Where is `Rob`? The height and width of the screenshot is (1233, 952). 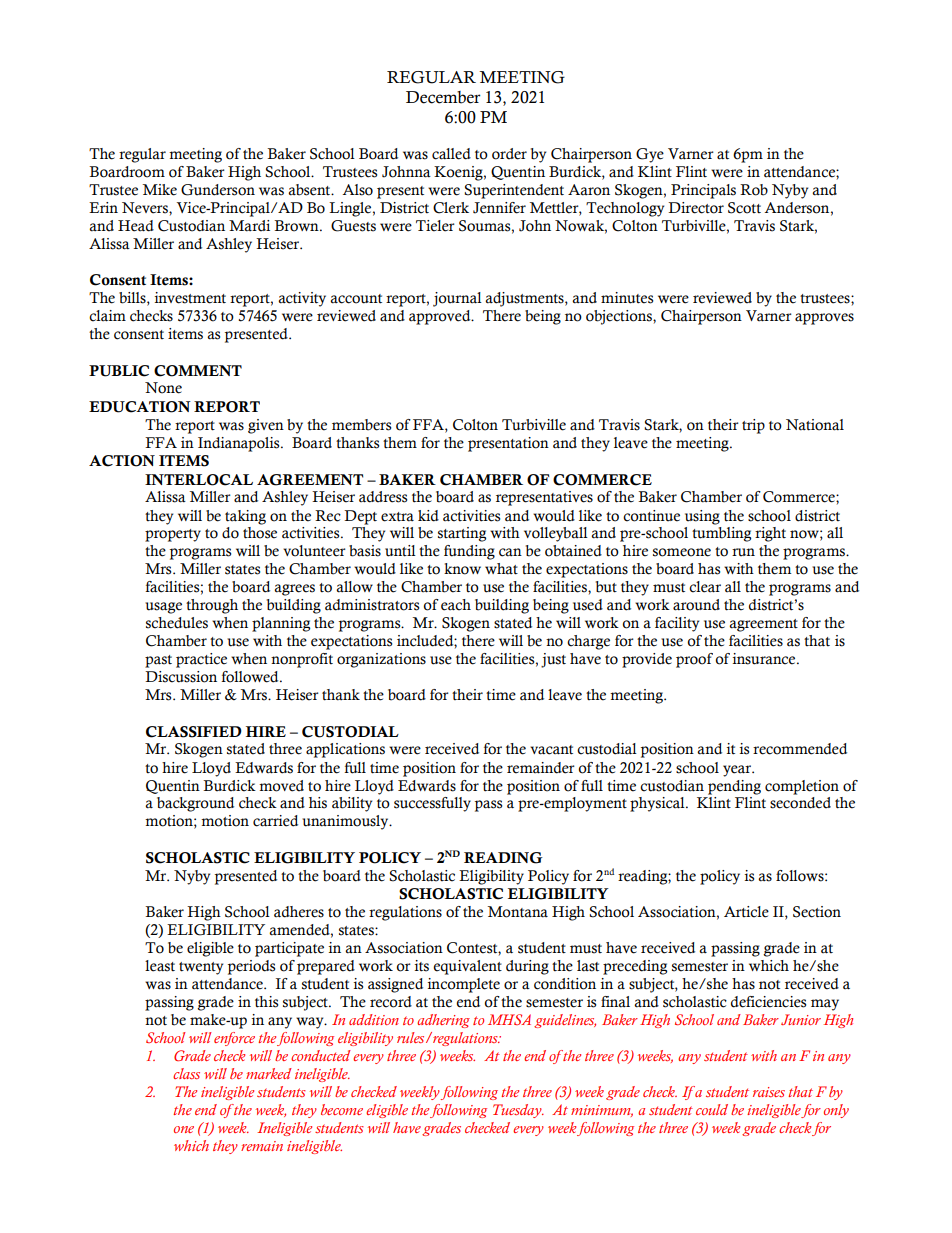
Rob is located at coordinates (754, 190).
